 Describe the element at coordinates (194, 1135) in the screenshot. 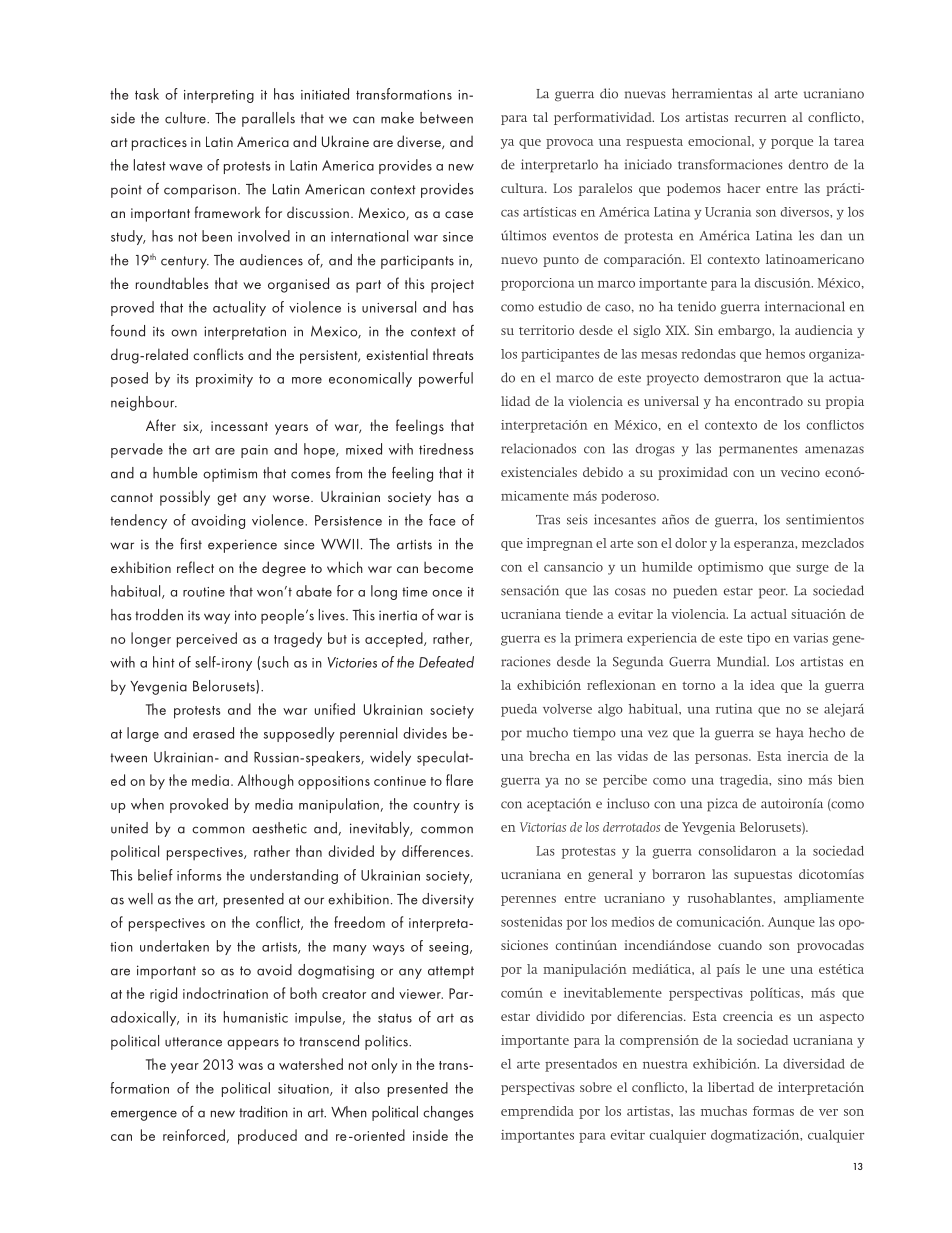

I see `reinforced` at that location.
